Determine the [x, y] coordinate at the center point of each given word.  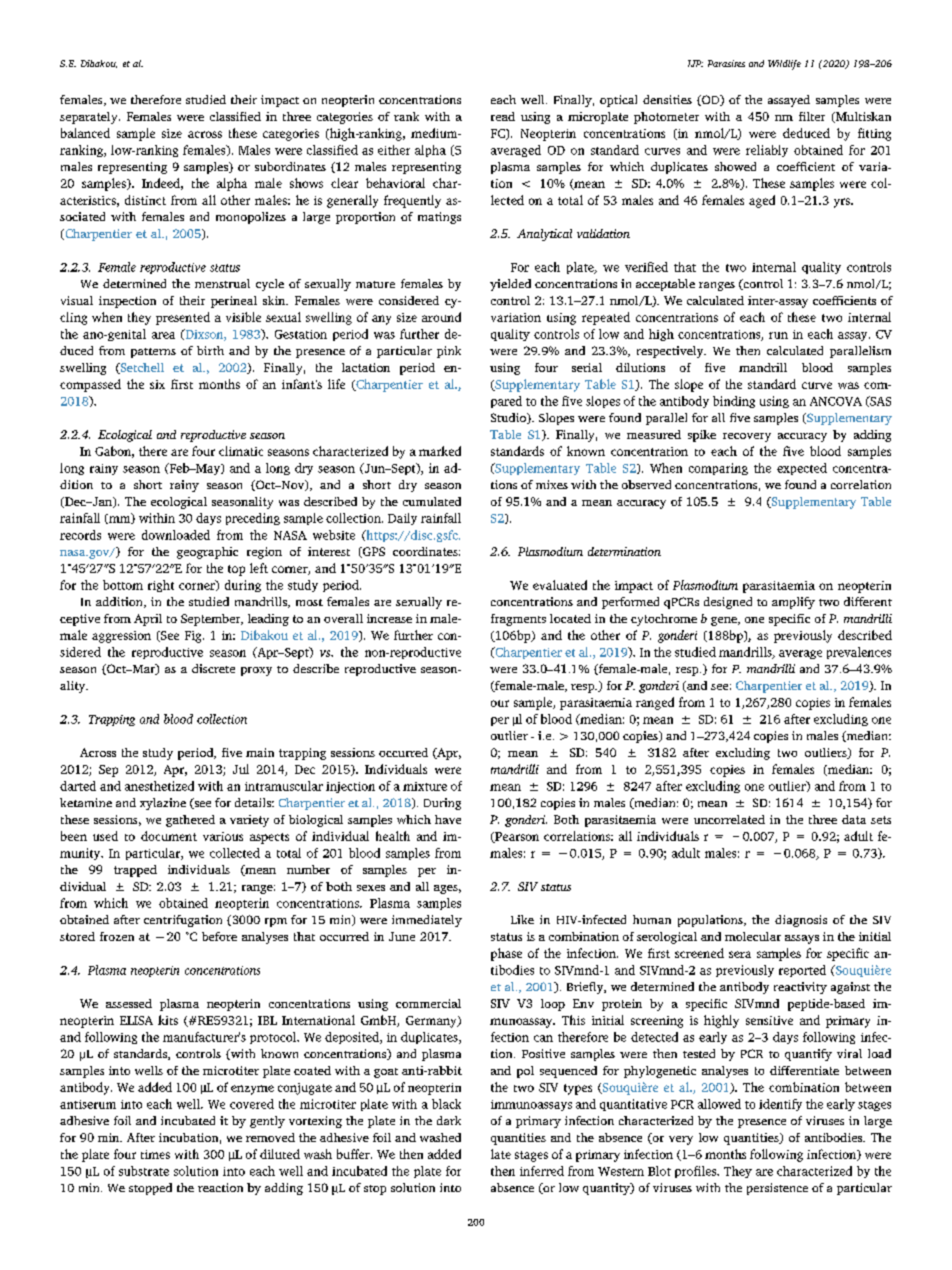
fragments [518, 620]
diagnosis [801, 921]
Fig [194, 637]
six [157, 384]
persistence [777, 1189]
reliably [767, 151]
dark [449, 1120]
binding [734, 402]
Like [522, 919]
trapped [135, 871]
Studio [510, 418]
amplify [793, 603]
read [503, 116]
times [155, 1154]
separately [90, 118]
